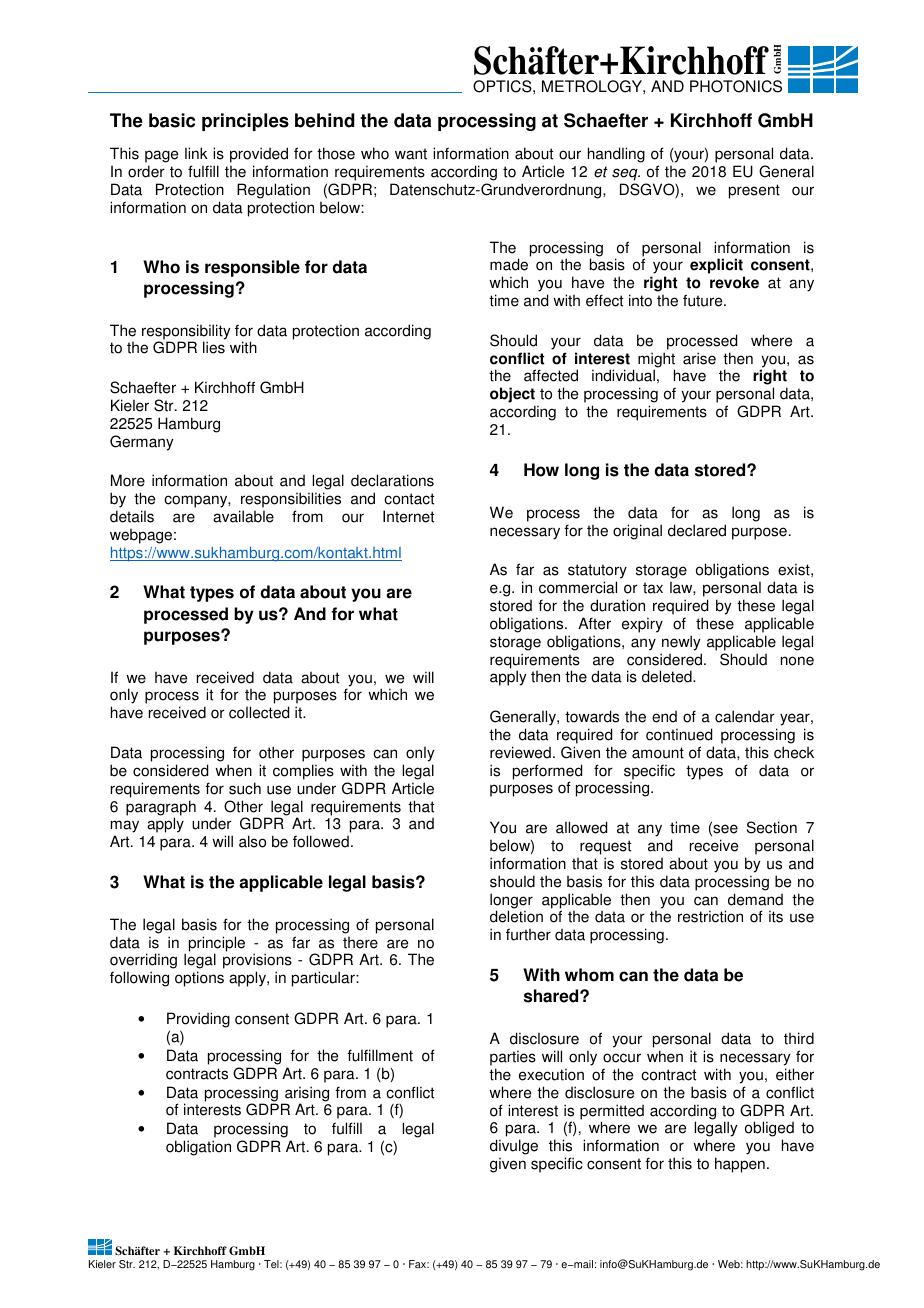 Image resolution: width=924 pixels, height=1308 pixels. I want to click on arising, so click(306, 1095).
